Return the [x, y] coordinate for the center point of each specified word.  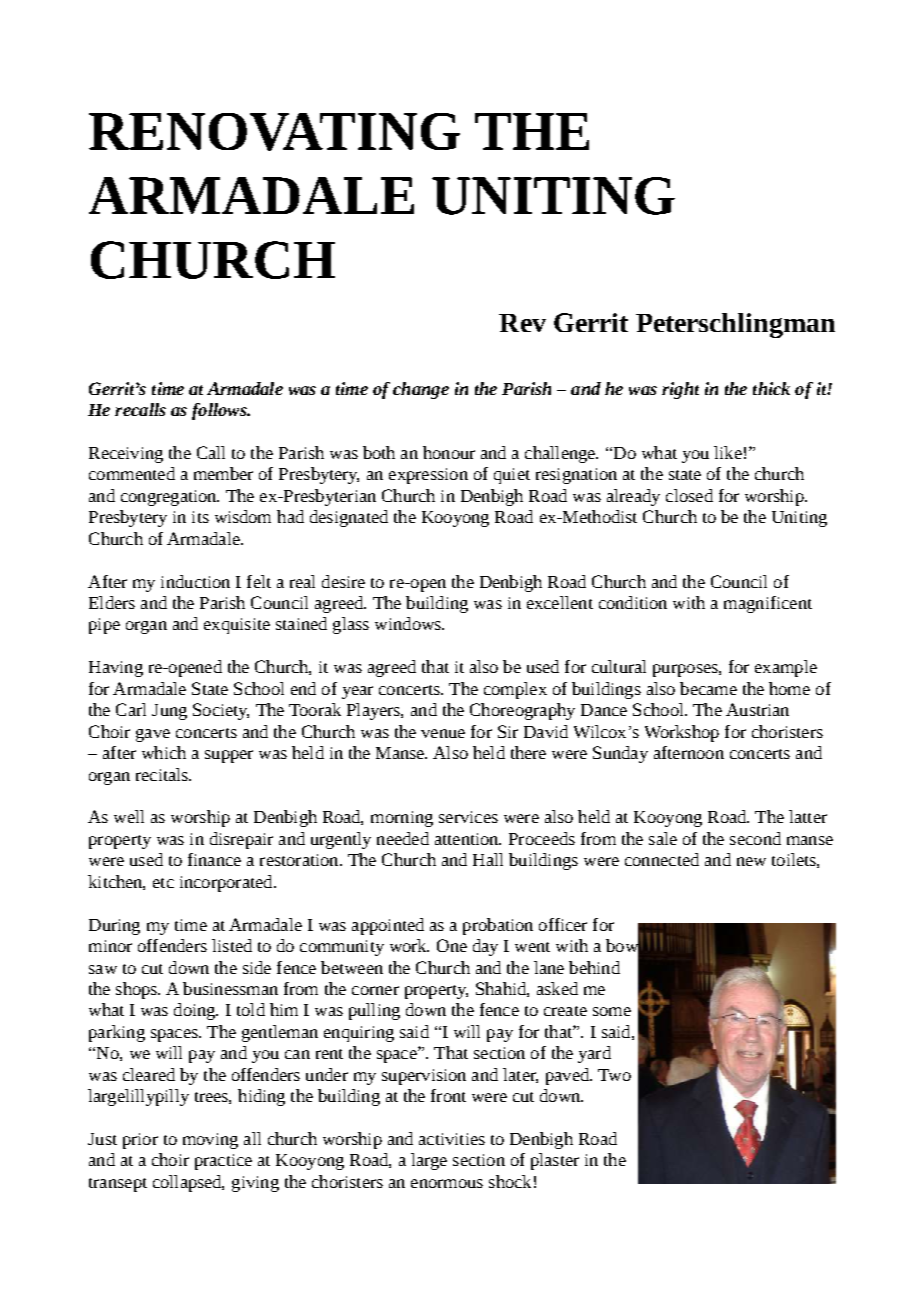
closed [689, 495]
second [755, 838]
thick [771, 388]
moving [210, 1141]
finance [214, 859]
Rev [522, 323]
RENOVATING [274, 132]
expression [428, 476]
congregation [170, 498]
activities [452, 1139]
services [468, 817]
